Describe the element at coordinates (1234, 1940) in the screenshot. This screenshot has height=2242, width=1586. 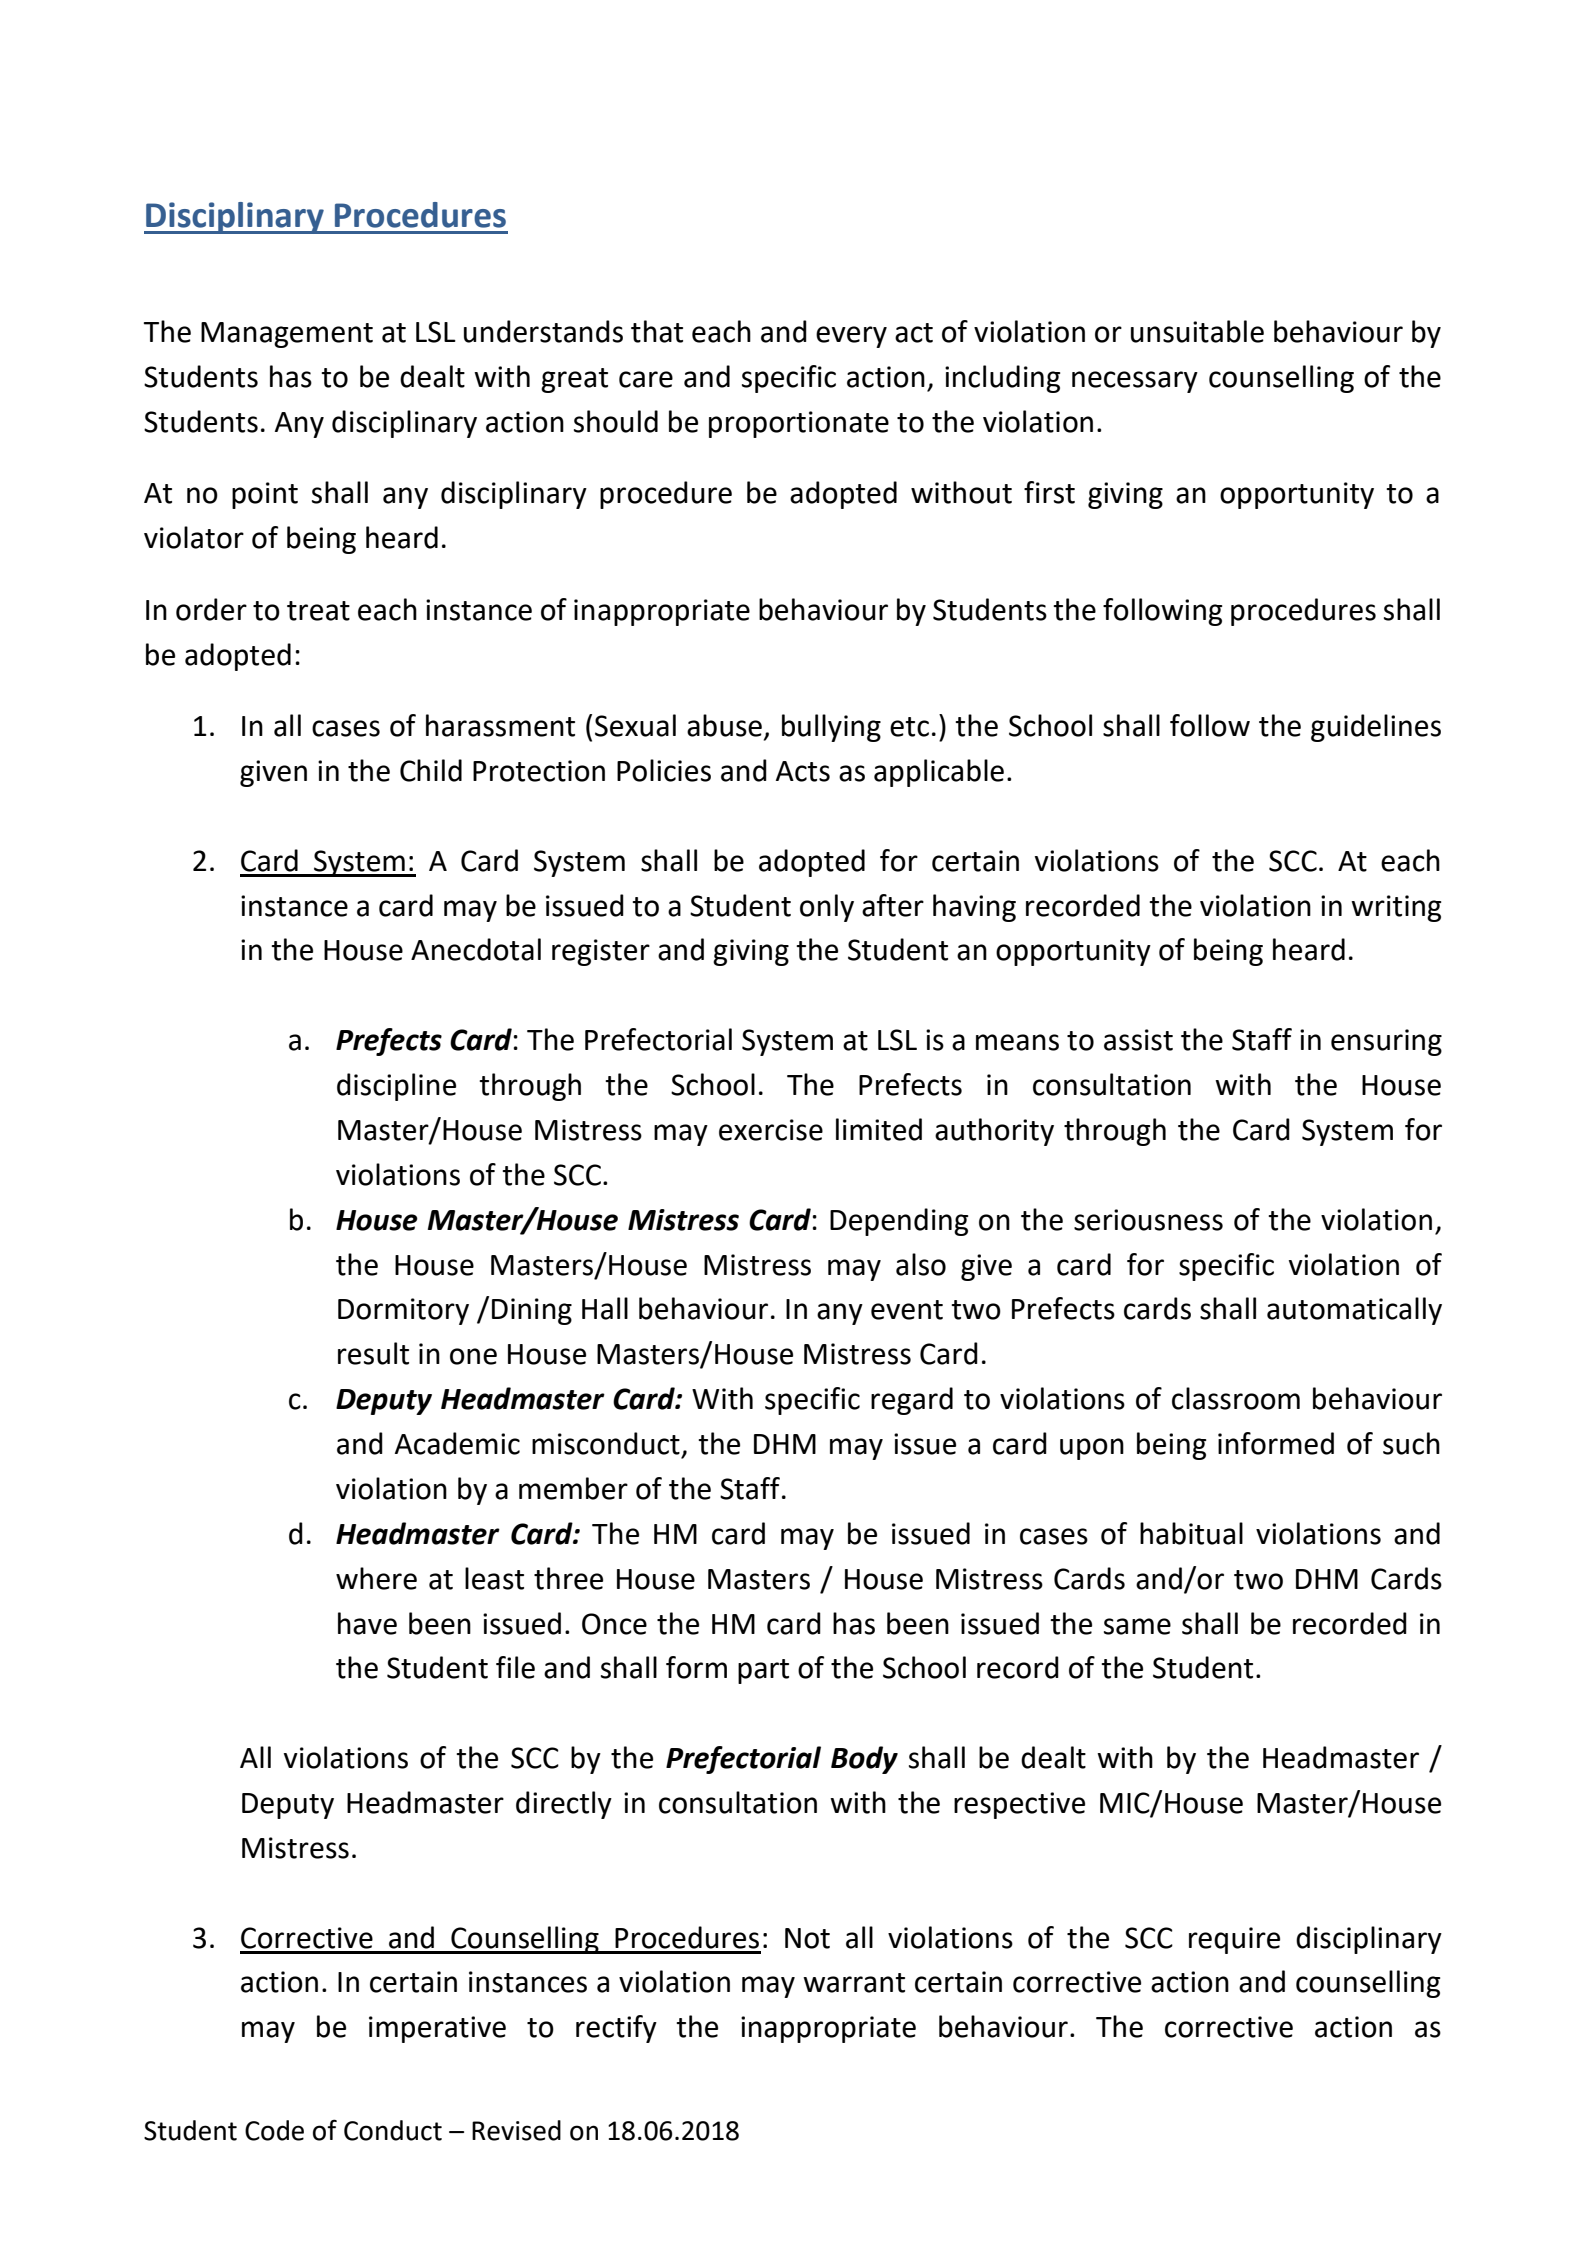
I see `require` at that location.
